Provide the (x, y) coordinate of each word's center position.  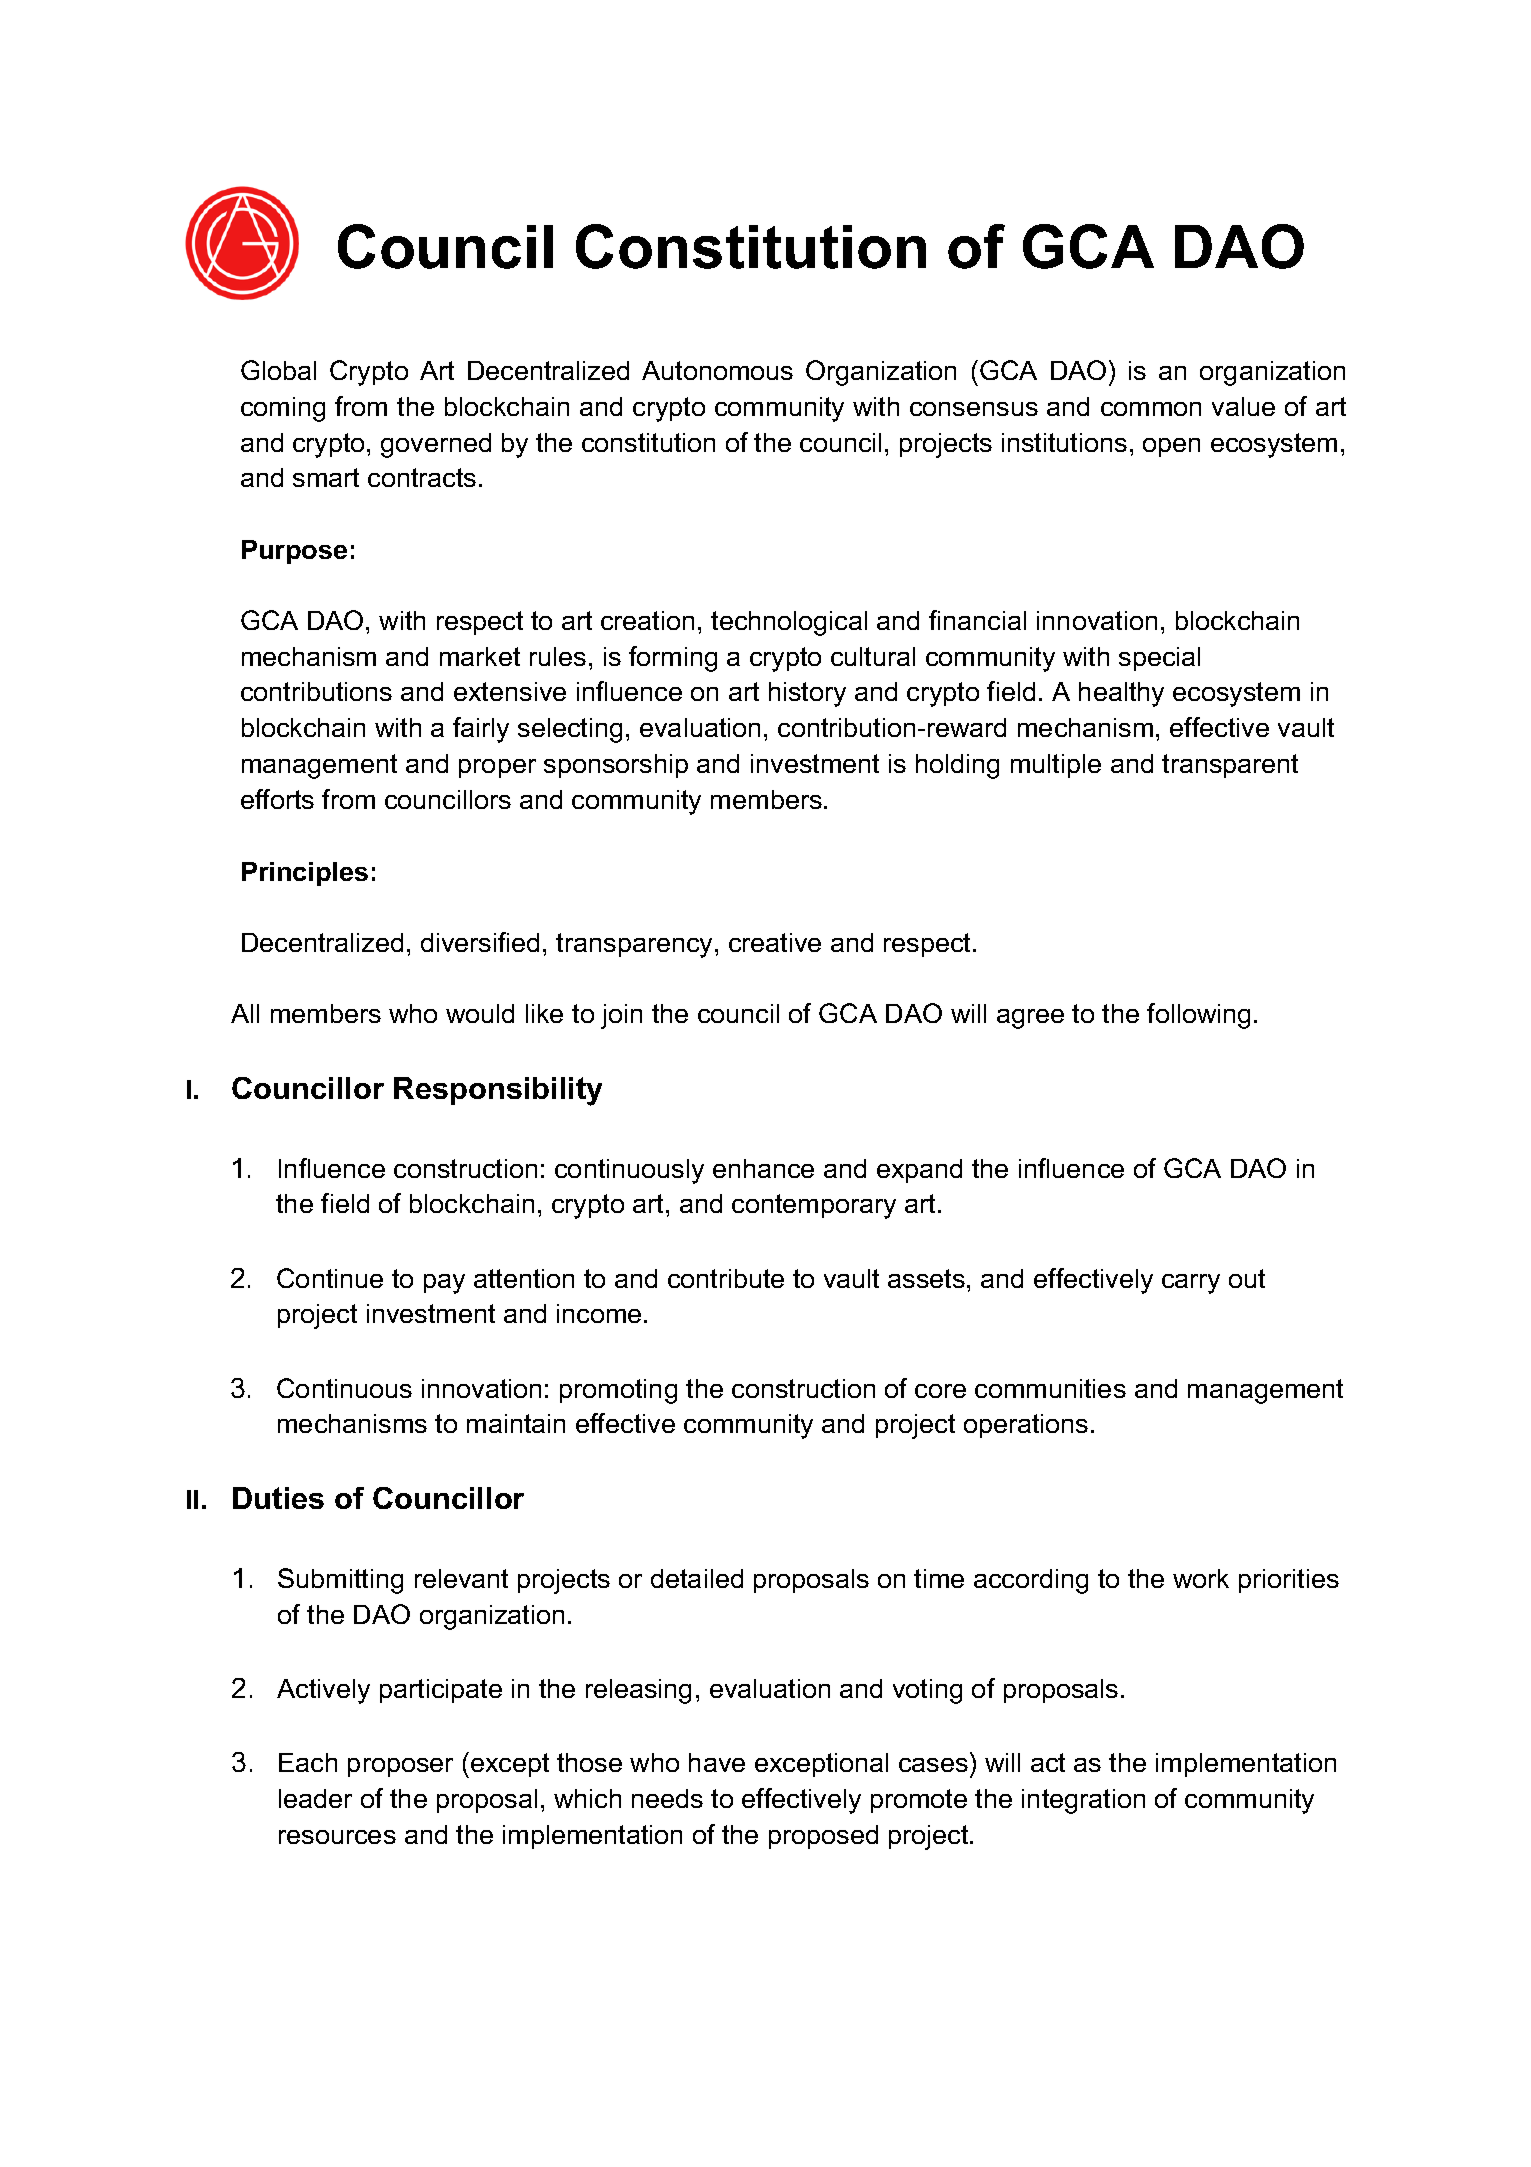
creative (775, 942)
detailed (697, 1578)
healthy (1121, 694)
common (1151, 409)
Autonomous (717, 370)
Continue (330, 1278)
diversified (480, 942)
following (1198, 1016)
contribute (726, 1278)
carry (1191, 1284)
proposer (400, 1767)
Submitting (340, 1581)
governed (436, 445)
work (1201, 1578)
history (807, 694)
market (480, 656)
